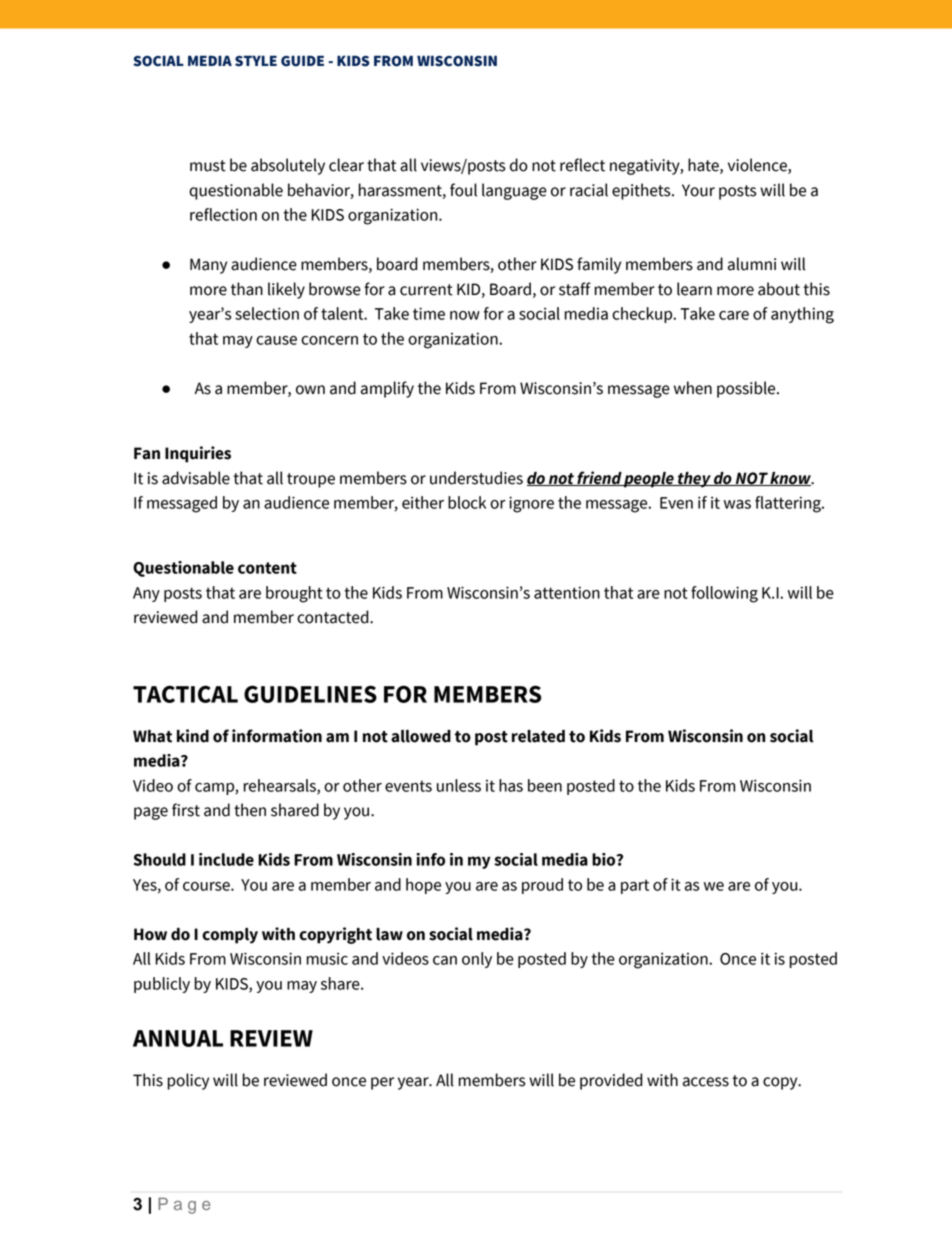 Image resolution: width=952 pixels, height=1233 pixels. What do you see at coordinates (387, 389) in the screenshot?
I see `amplify` at bounding box center [387, 389].
